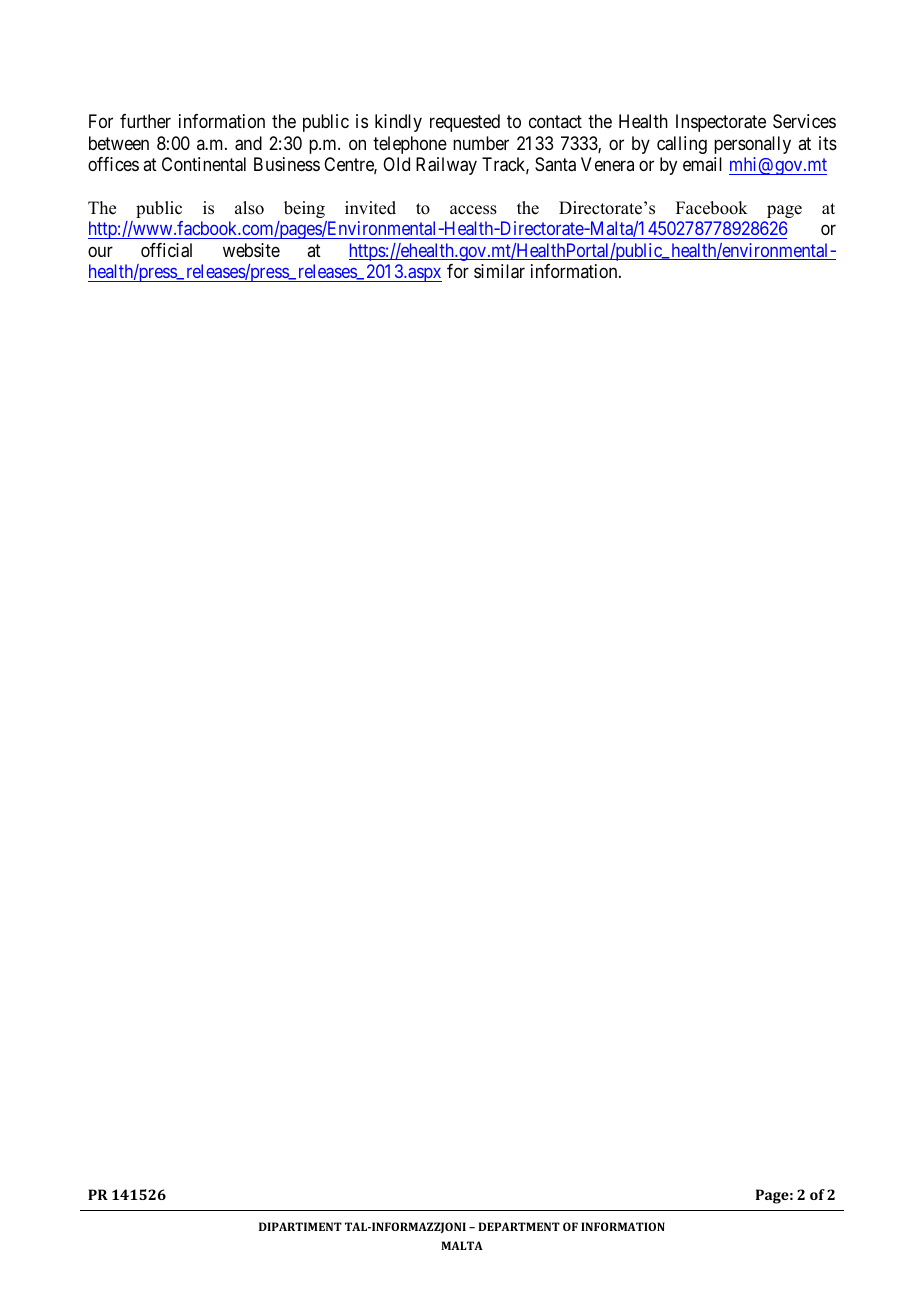  What do you see at coordinates (519, 1226) in the document?
I see `DEPARTMENT` at bounding box center [519, 1226].
